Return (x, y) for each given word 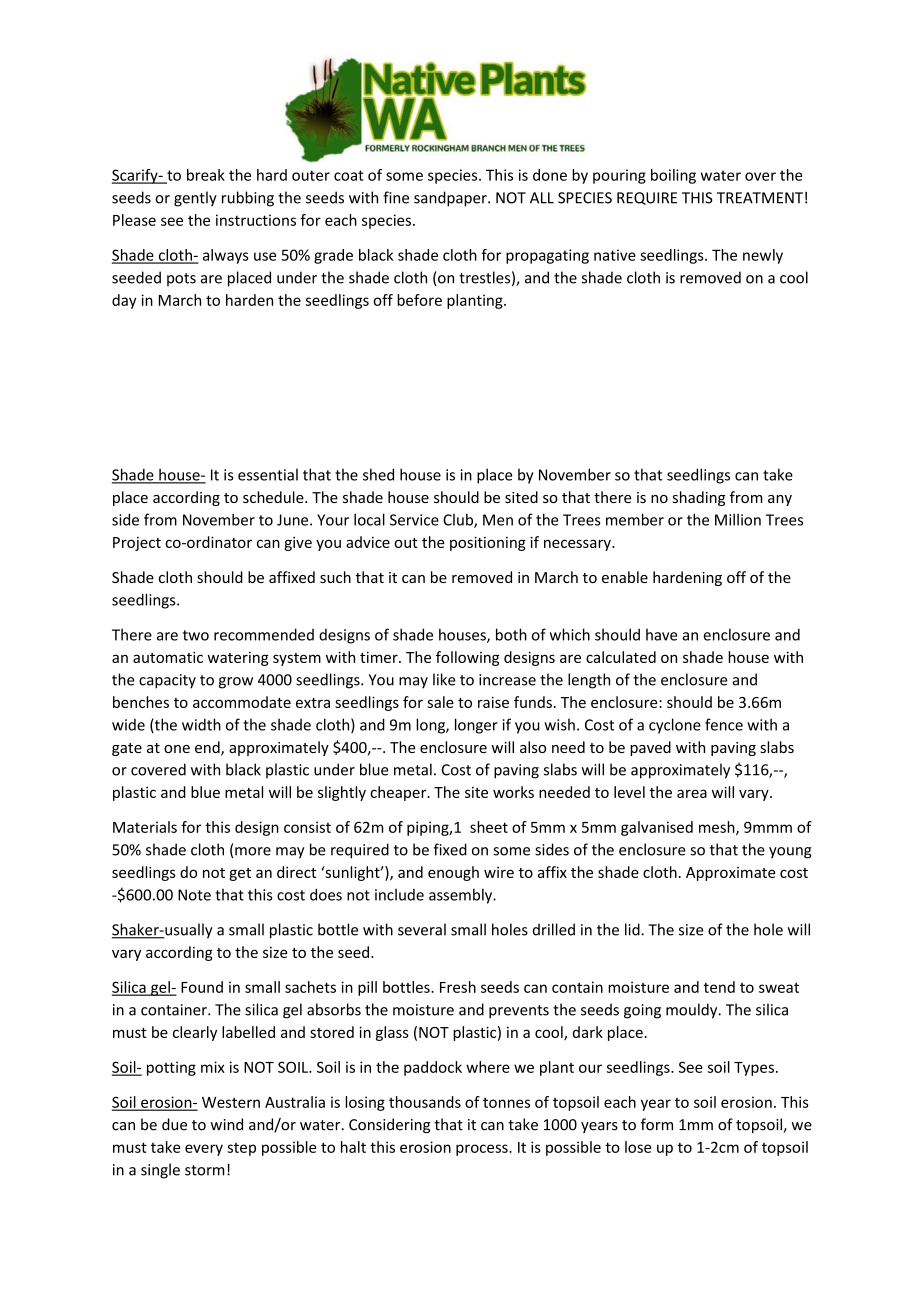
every (204, 1150)
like (444, 679)
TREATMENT (760, 198)
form (657, 1124)
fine (396, 197)
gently (195, 199)
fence (724, 724)
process (483, 1150)
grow (236, 683)
